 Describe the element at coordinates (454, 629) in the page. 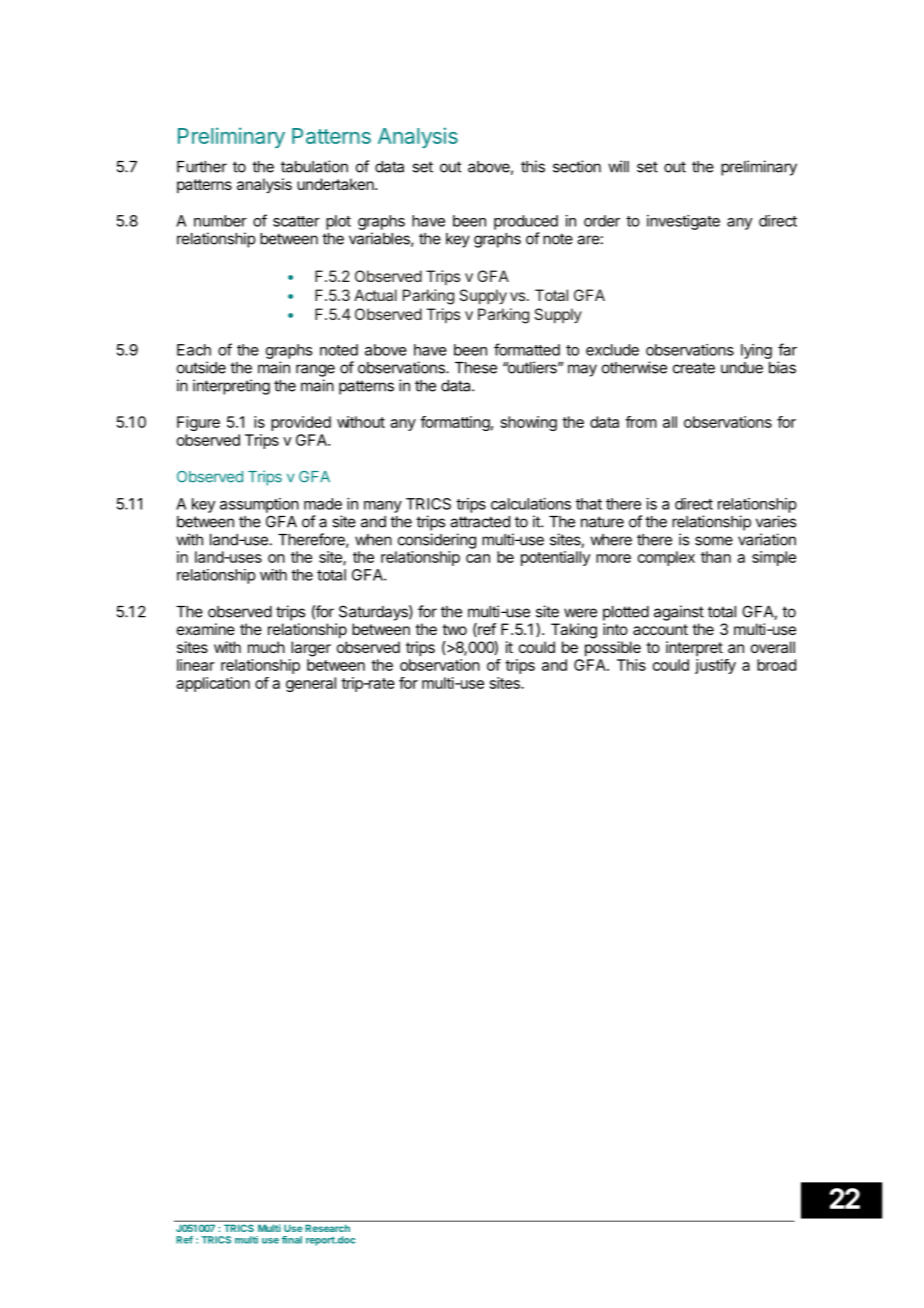

I see `two` at that location.
